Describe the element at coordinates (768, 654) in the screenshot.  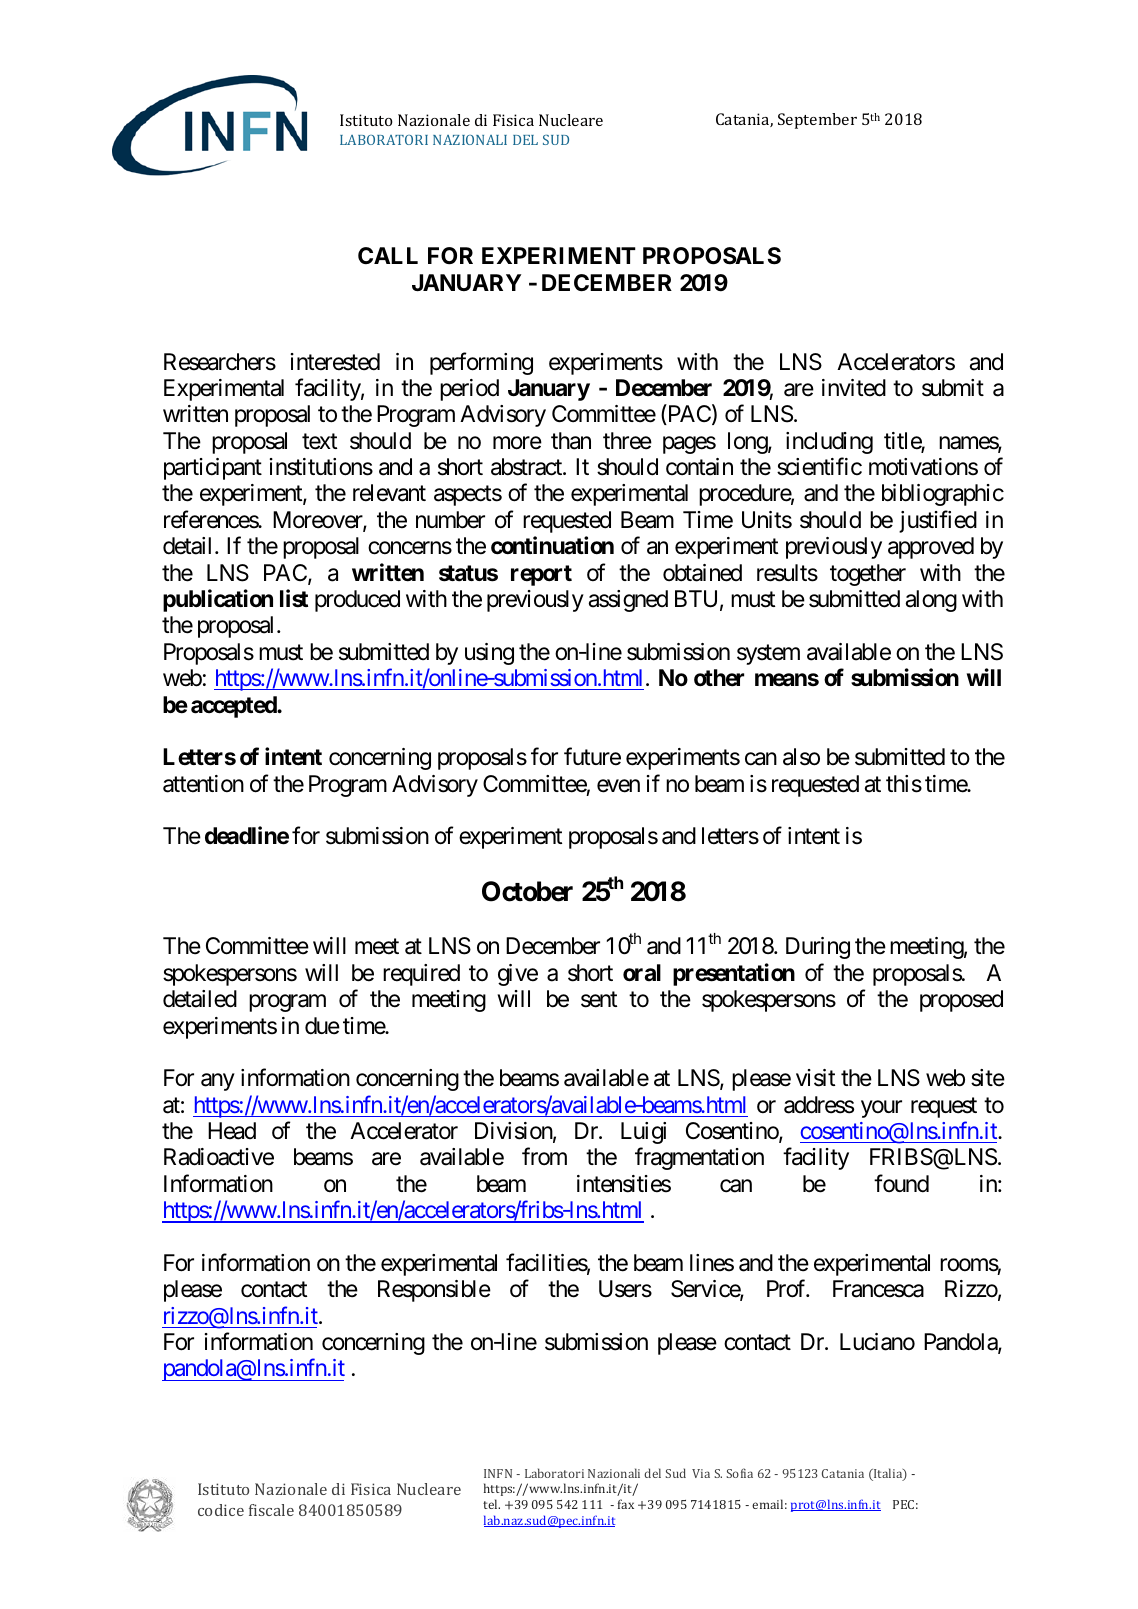
I see `system` at that location.
